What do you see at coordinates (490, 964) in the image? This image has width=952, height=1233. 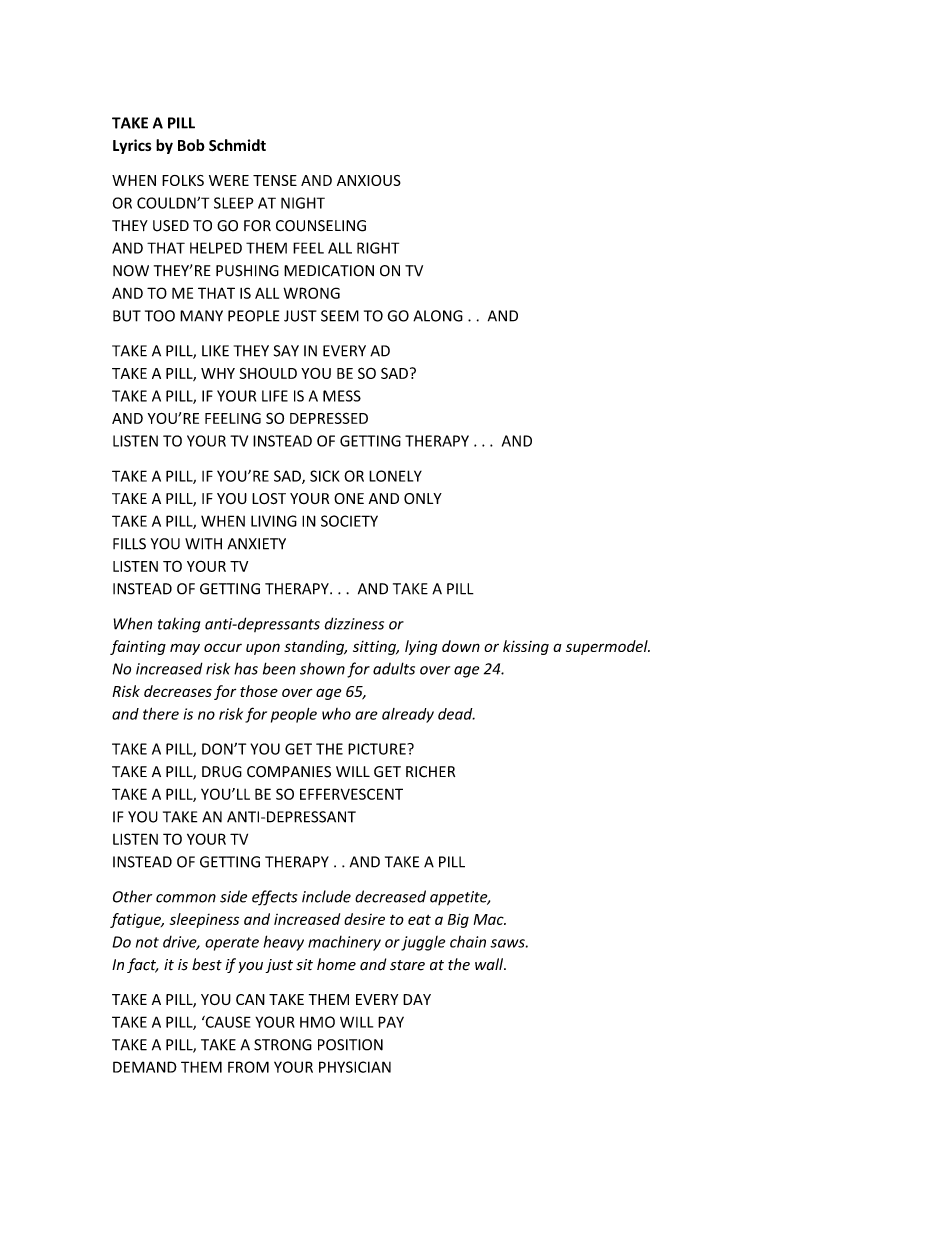 I see `wall` at bounding box center [490, 964].
